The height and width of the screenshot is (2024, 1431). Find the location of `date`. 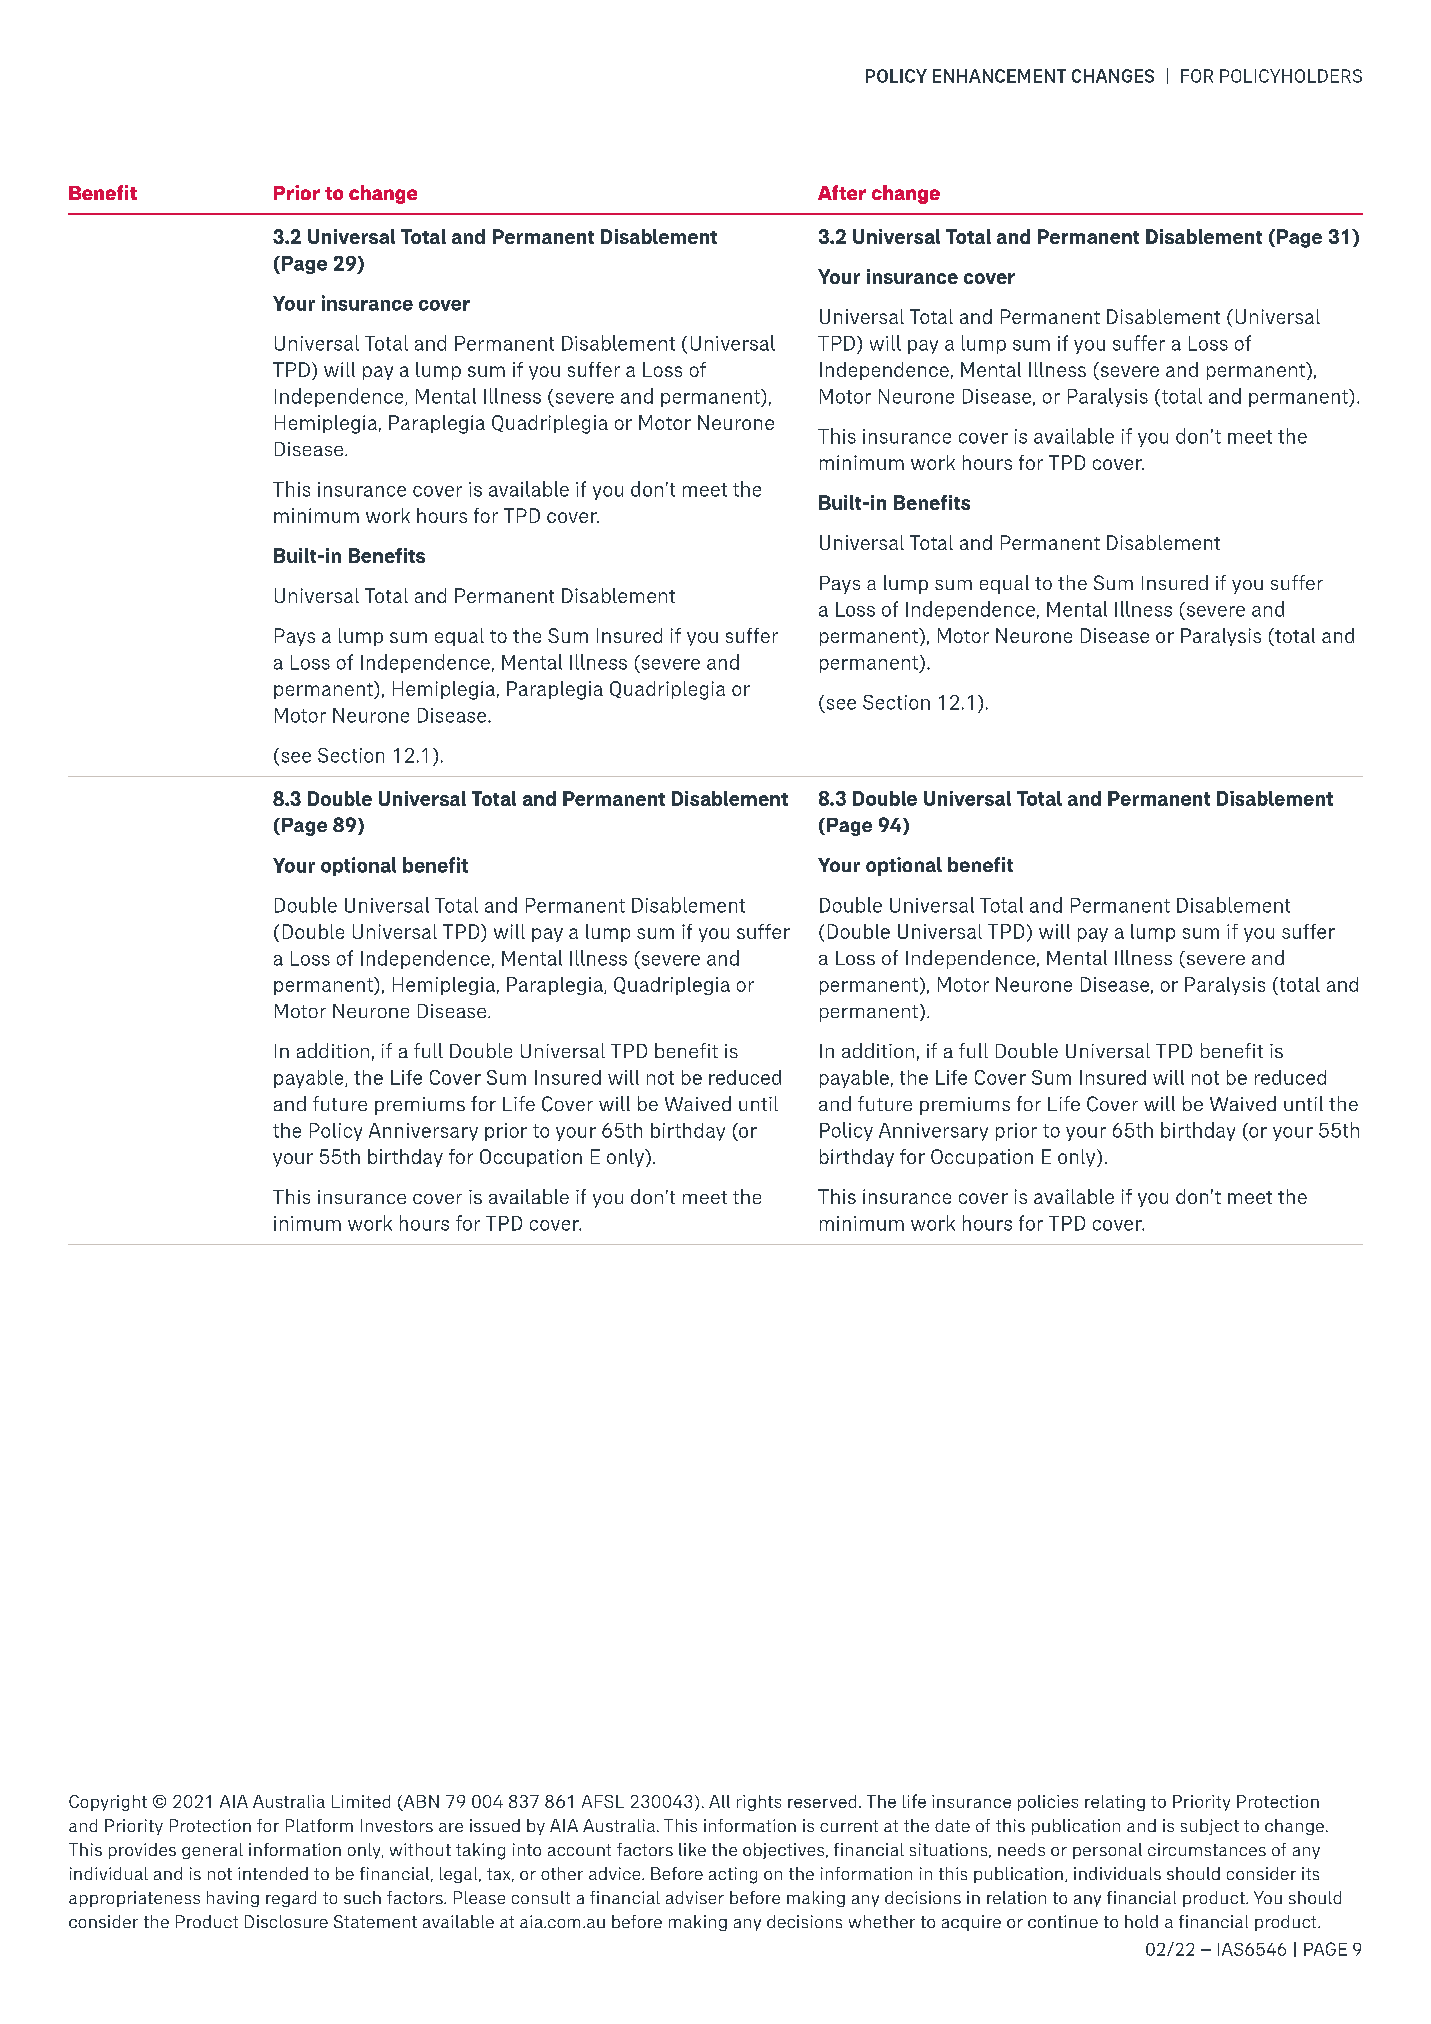

date is located at coordinates (952, 1825).
